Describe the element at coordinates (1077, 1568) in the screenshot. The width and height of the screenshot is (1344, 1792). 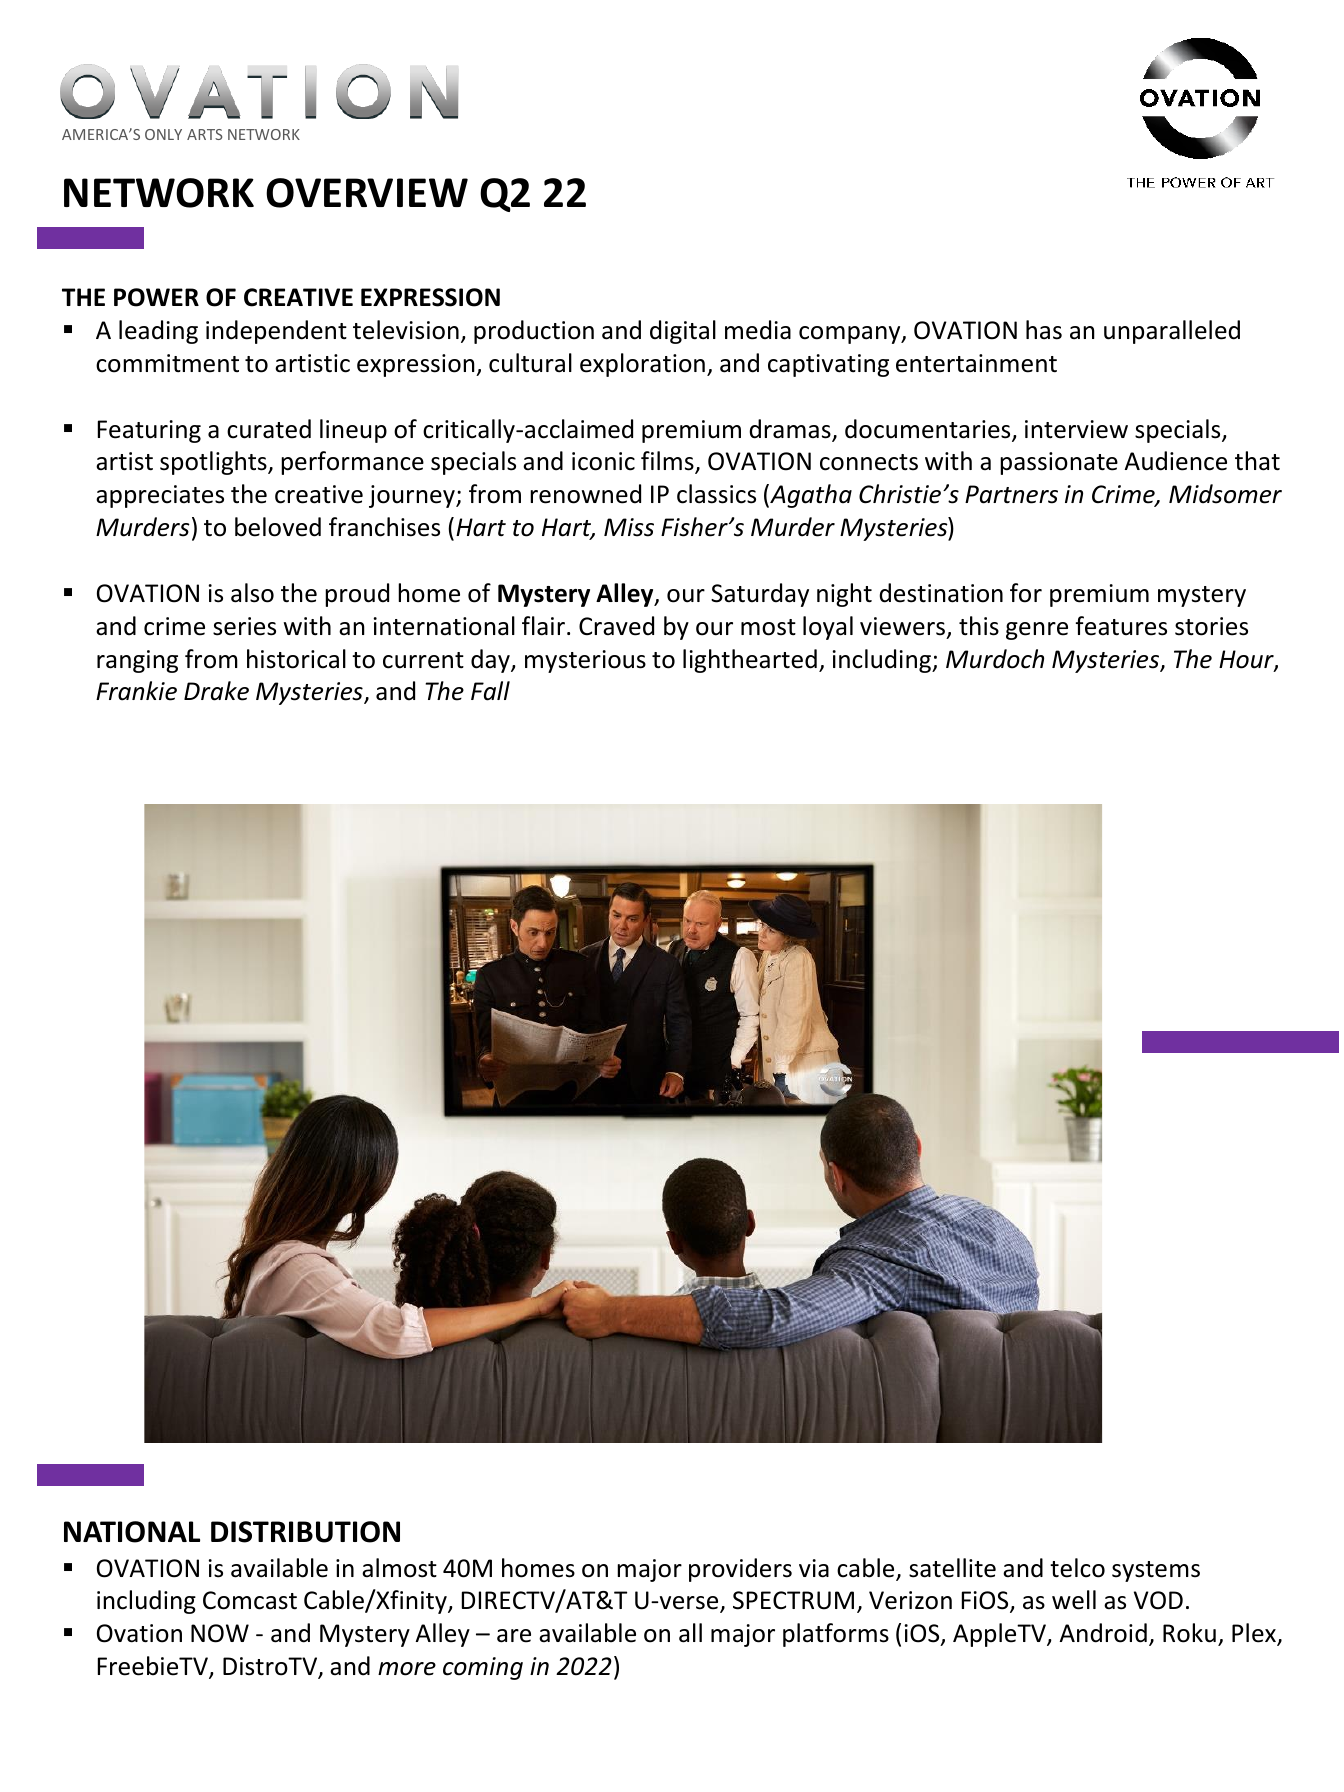
I see `telco` at that location.
